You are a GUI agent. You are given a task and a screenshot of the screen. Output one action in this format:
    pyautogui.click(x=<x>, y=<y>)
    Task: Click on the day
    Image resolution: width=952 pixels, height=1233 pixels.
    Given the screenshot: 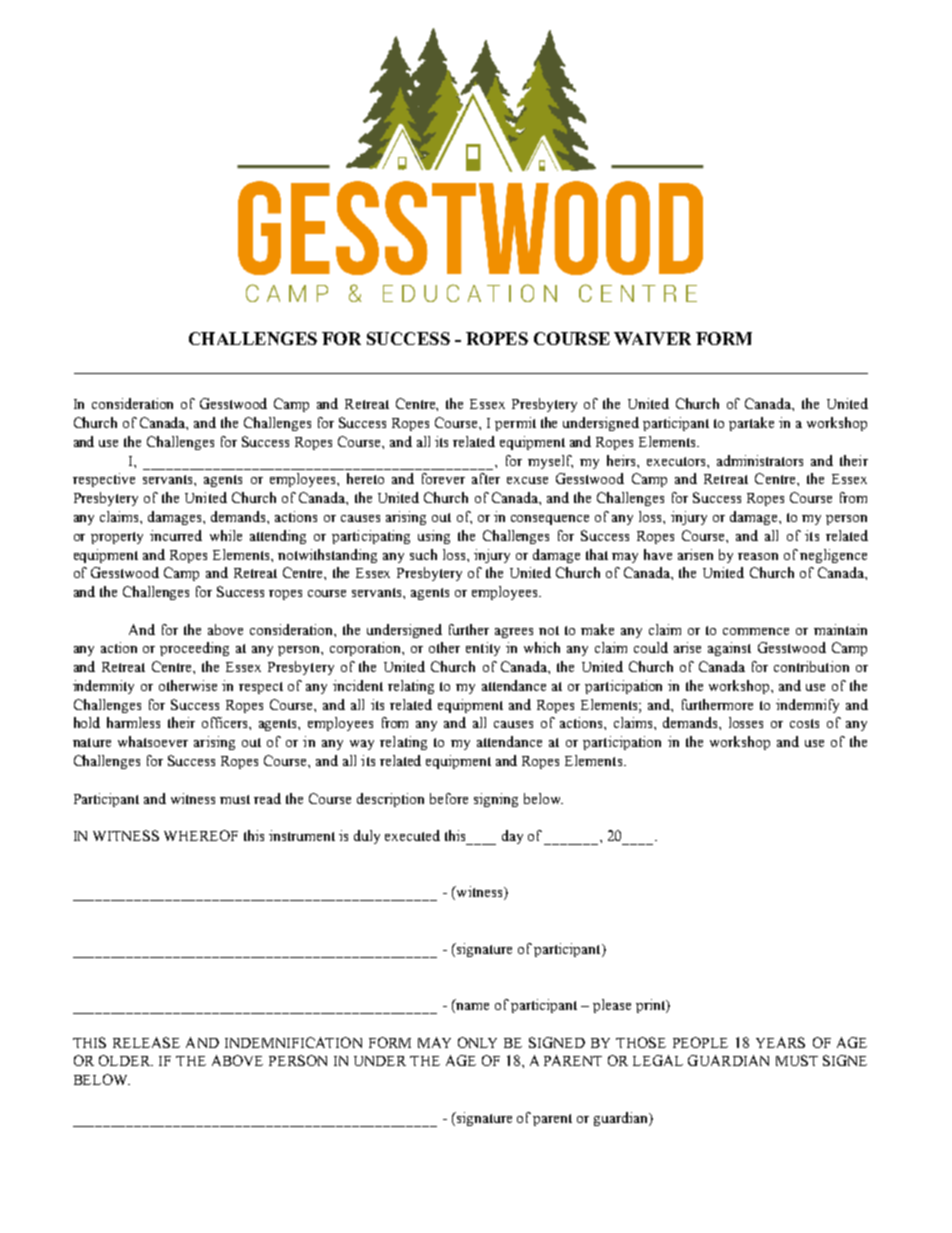 What is the action you would take?
    pyautogui.click(x=512, y=837)
